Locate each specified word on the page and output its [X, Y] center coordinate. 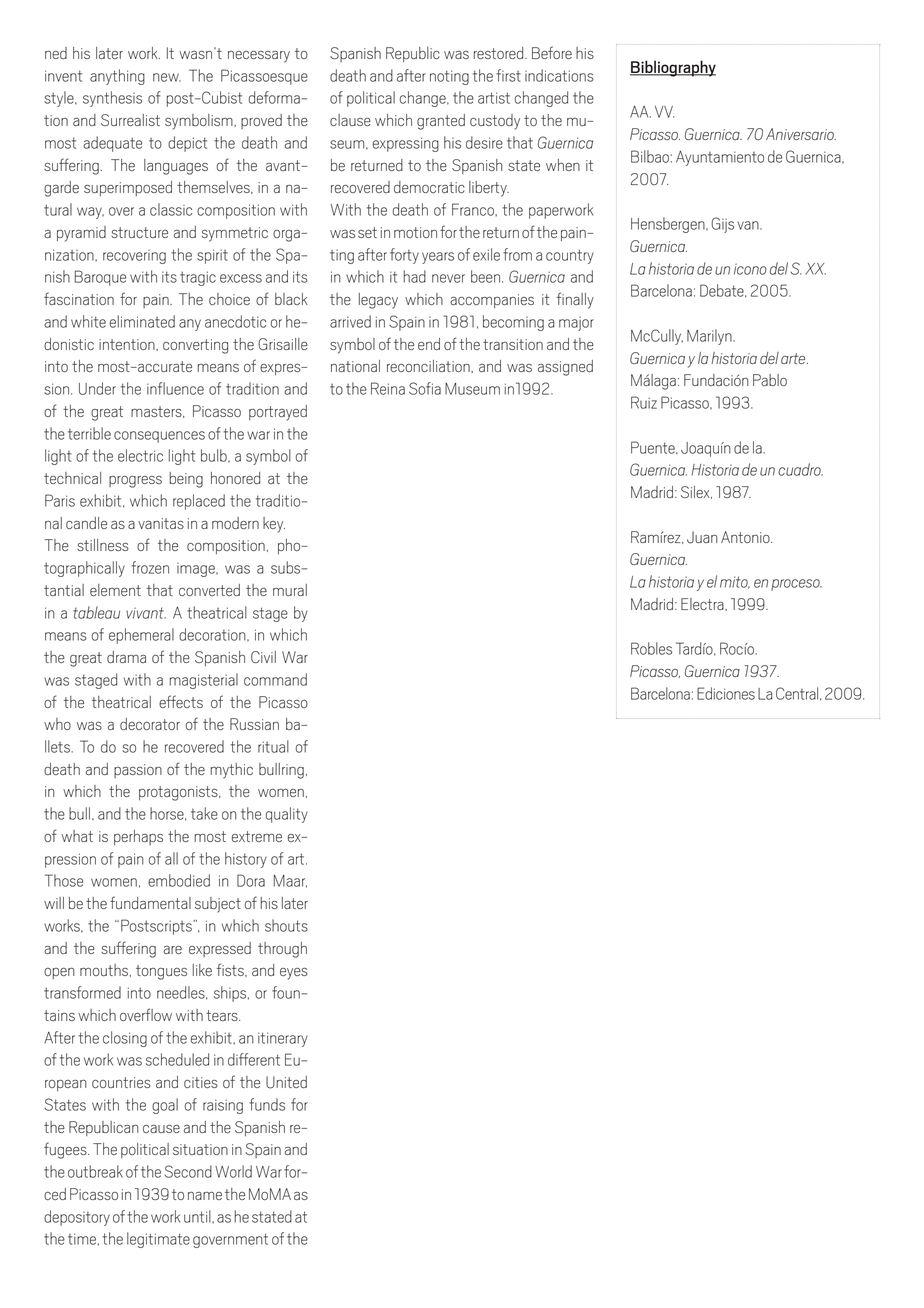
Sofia [425, 388]
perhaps [138, 837]
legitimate [158, 1240]
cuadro [800, 469]
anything [117, 77]
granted [441, 122]
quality [287, 815]
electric [140, 455]
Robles [651, 648]
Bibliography [673, 68]
